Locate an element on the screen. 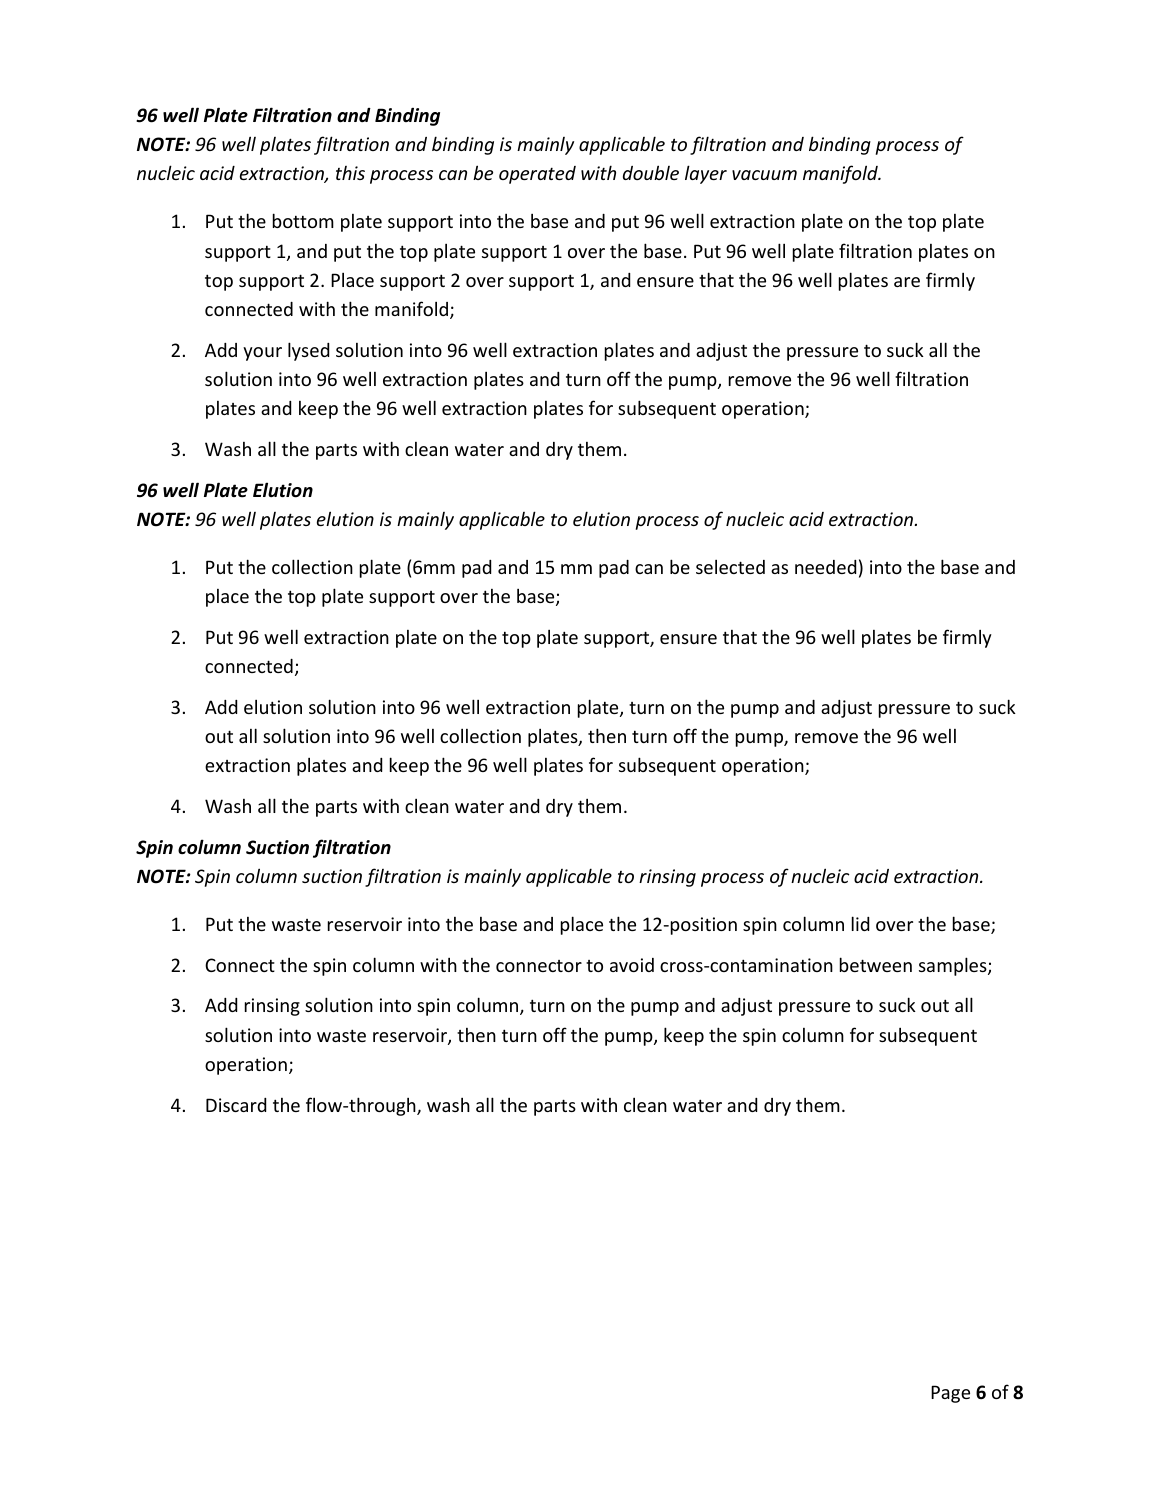  lysed is located at coordinates (308, 351).
